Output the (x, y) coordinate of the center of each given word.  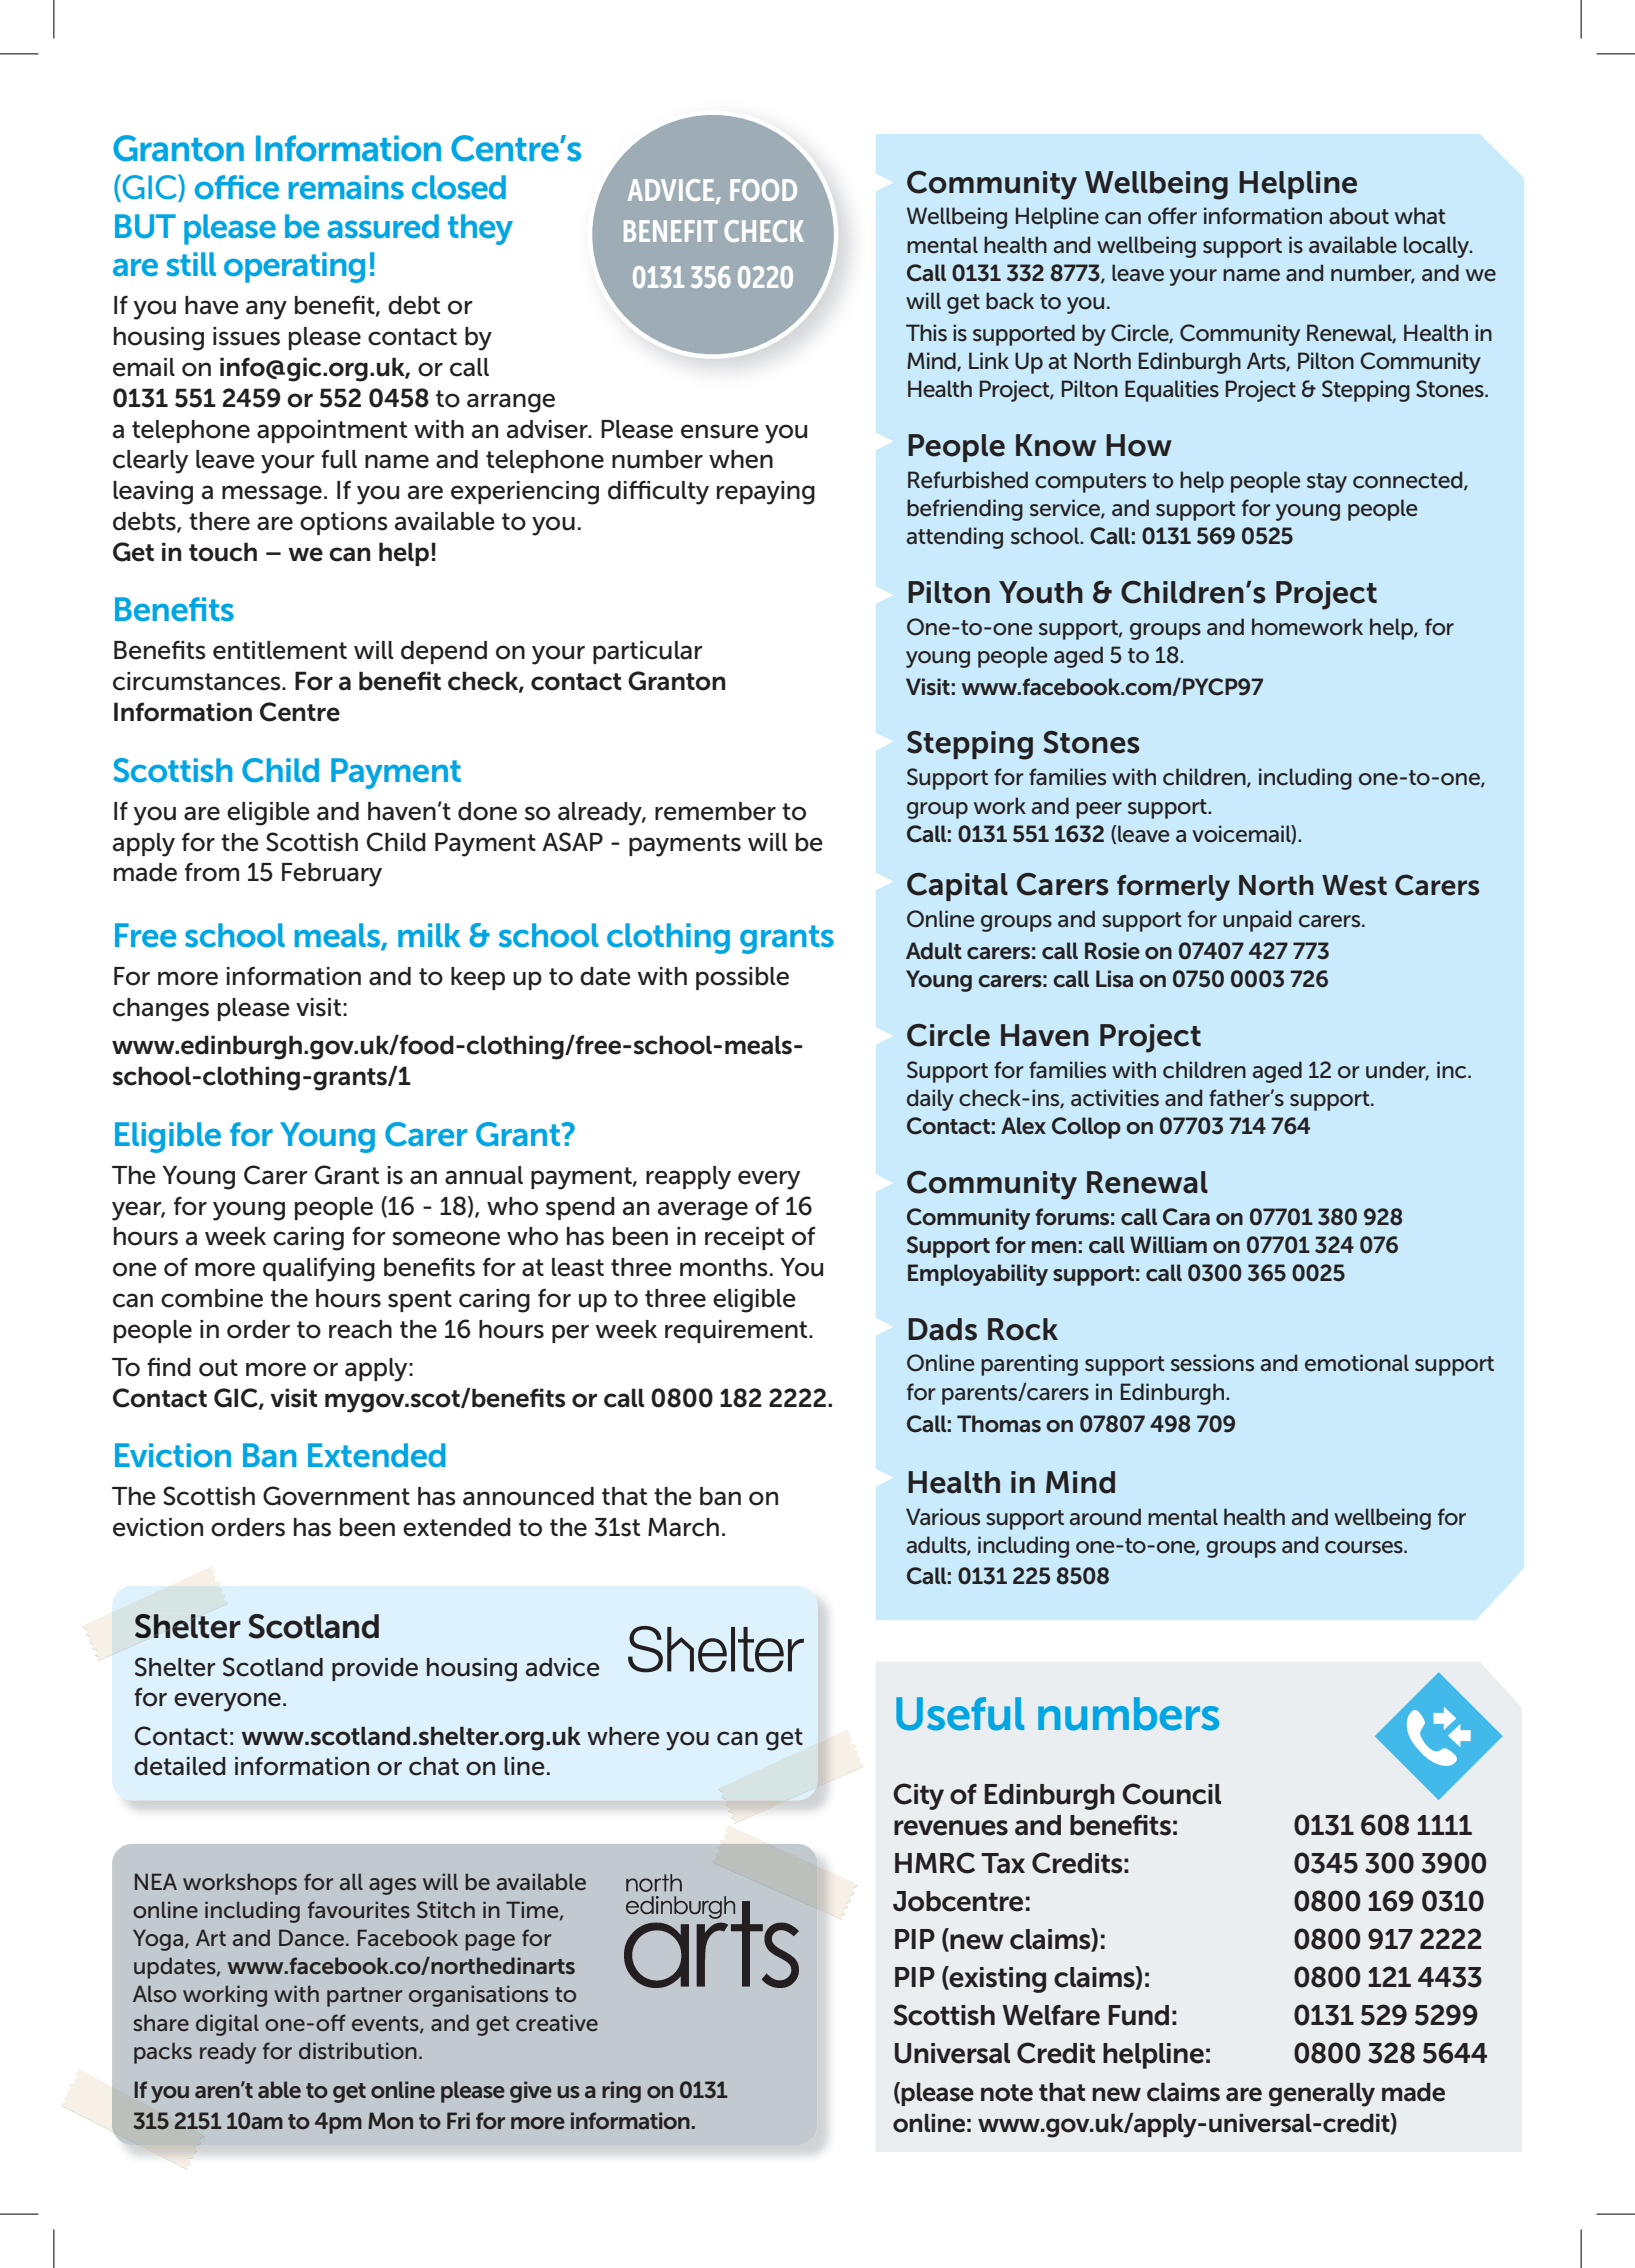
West (1354, 885)
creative (557, 2023)
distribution (358, 2050)
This (926, 333)
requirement (737, 1331)
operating (294, 267)
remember (715, 811)
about (1359, 216)
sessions (1212, 1363)
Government (336, 1496)
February (332, 875)
